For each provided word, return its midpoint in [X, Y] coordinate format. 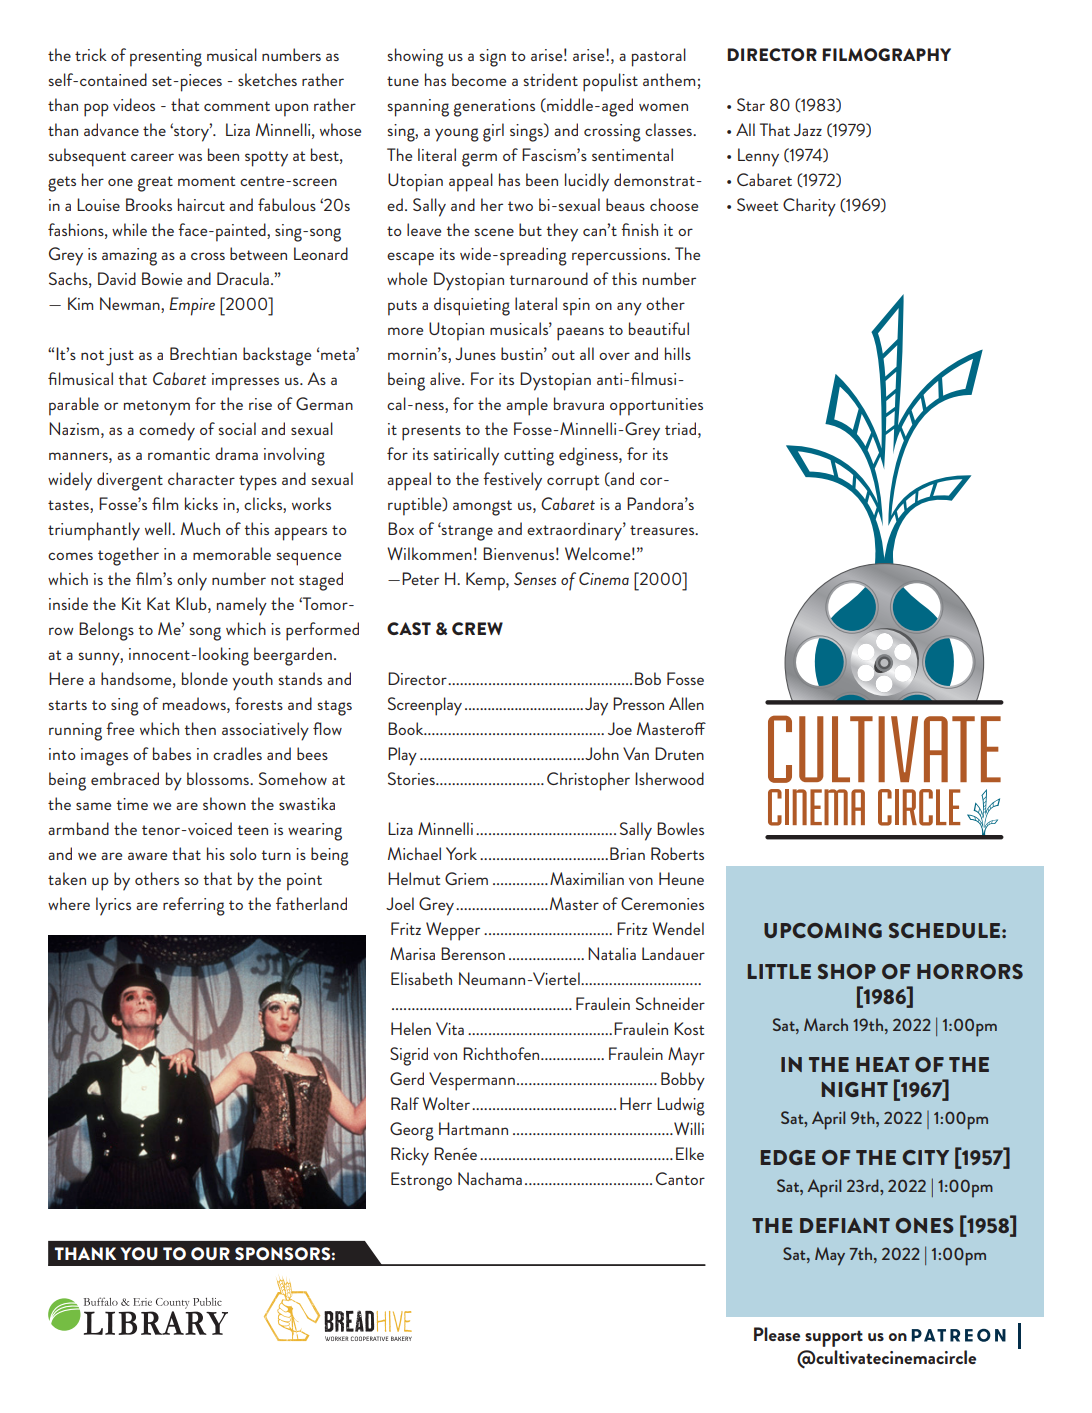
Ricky [410, 1156]
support [834, 1338]
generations [494, 108]
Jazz [808, 129]
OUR [210, 1253]
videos [134, 104]
